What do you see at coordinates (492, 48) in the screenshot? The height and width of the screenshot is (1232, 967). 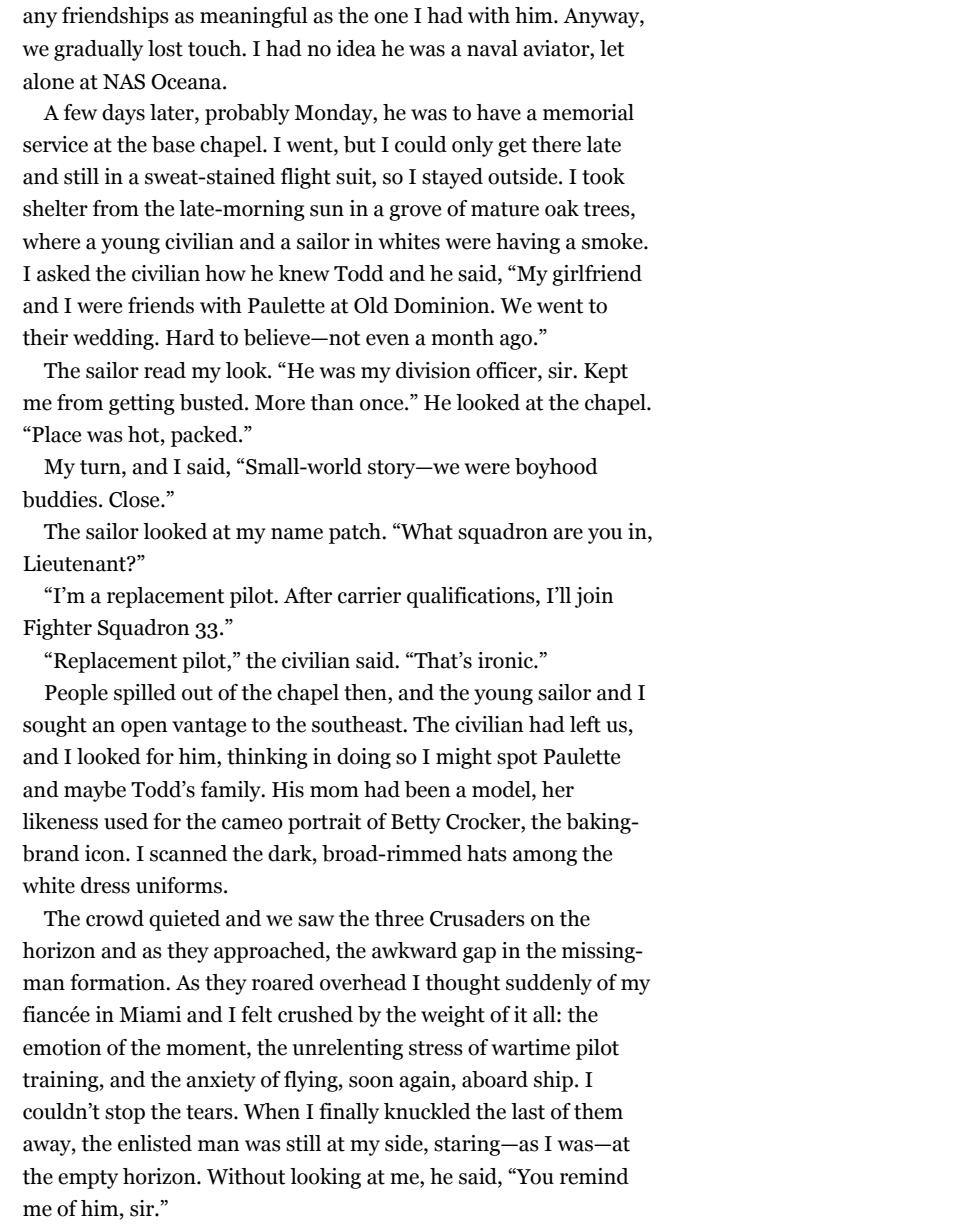 I see `naval` at bounding box center [492, 48].
